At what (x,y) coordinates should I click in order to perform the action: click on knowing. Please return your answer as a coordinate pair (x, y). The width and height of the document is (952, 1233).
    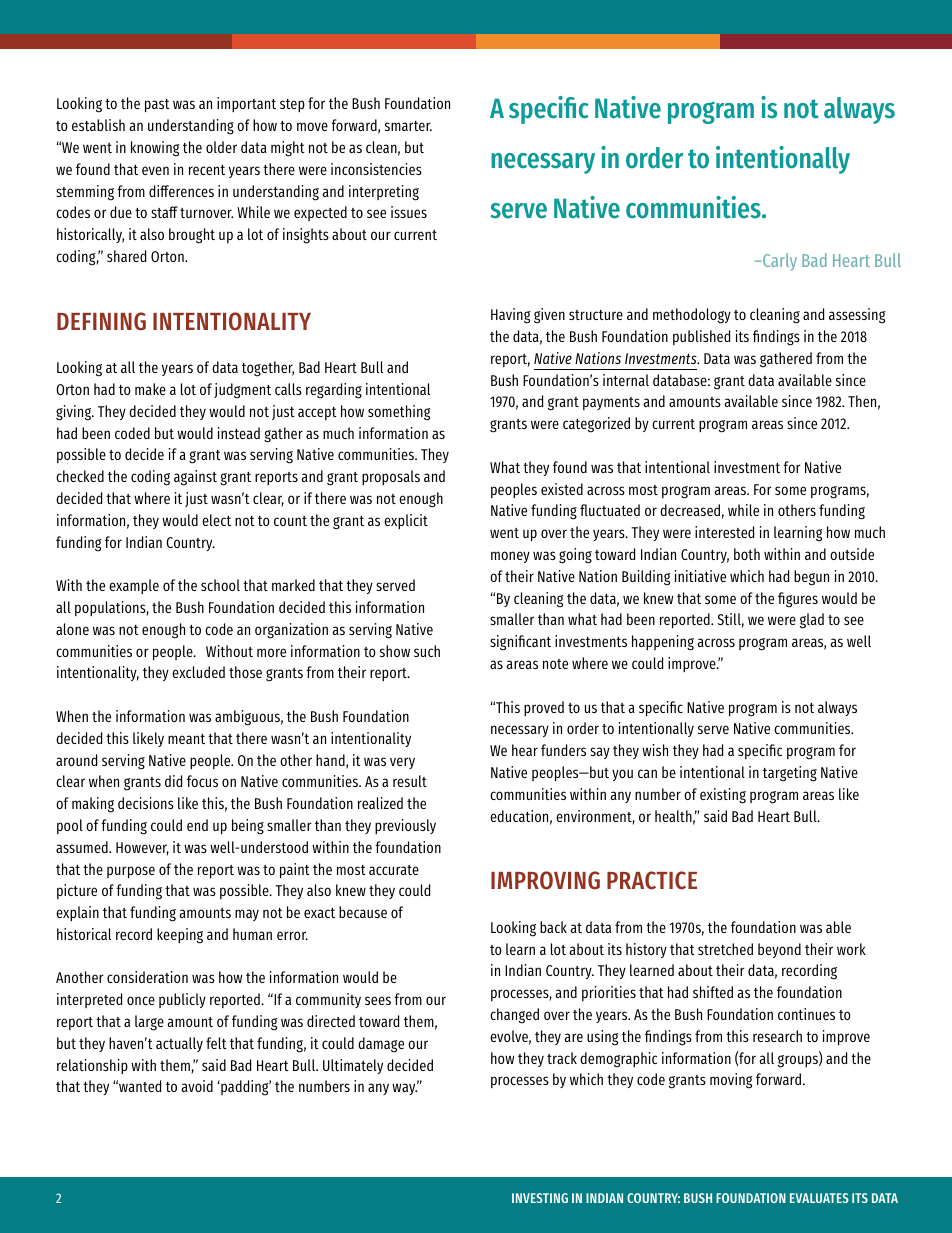
    Looking at the image, I should click on (155, 149).
